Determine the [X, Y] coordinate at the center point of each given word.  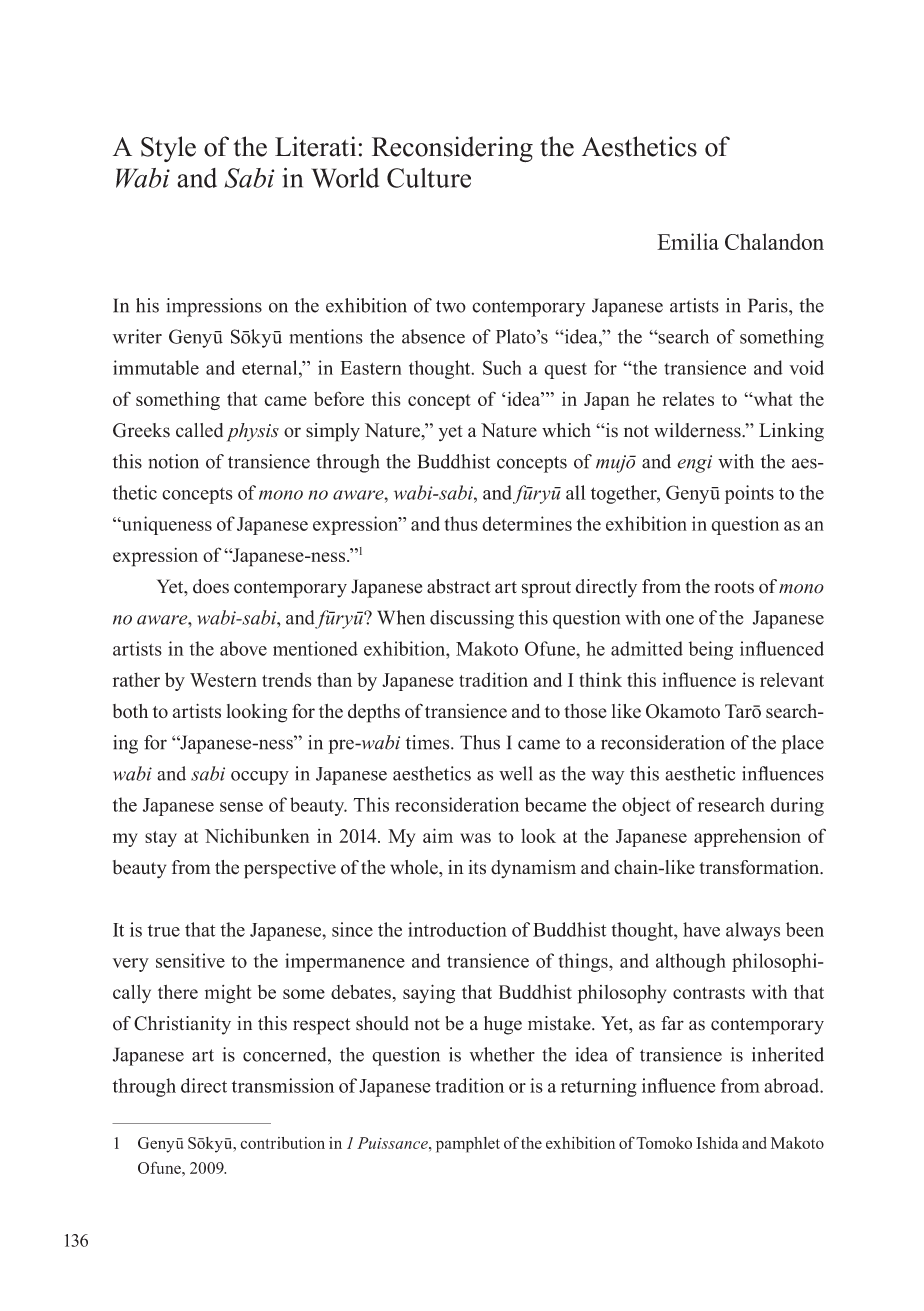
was [475, 838]
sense [241, 807]
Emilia [688, 241]
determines [527, 523]
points [749, 494]
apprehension [747, 837]
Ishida [717, 1143]
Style [168, 149]
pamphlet [468, 1145]
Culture [429, 178]
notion [174, 461]
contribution [282, 1143]
